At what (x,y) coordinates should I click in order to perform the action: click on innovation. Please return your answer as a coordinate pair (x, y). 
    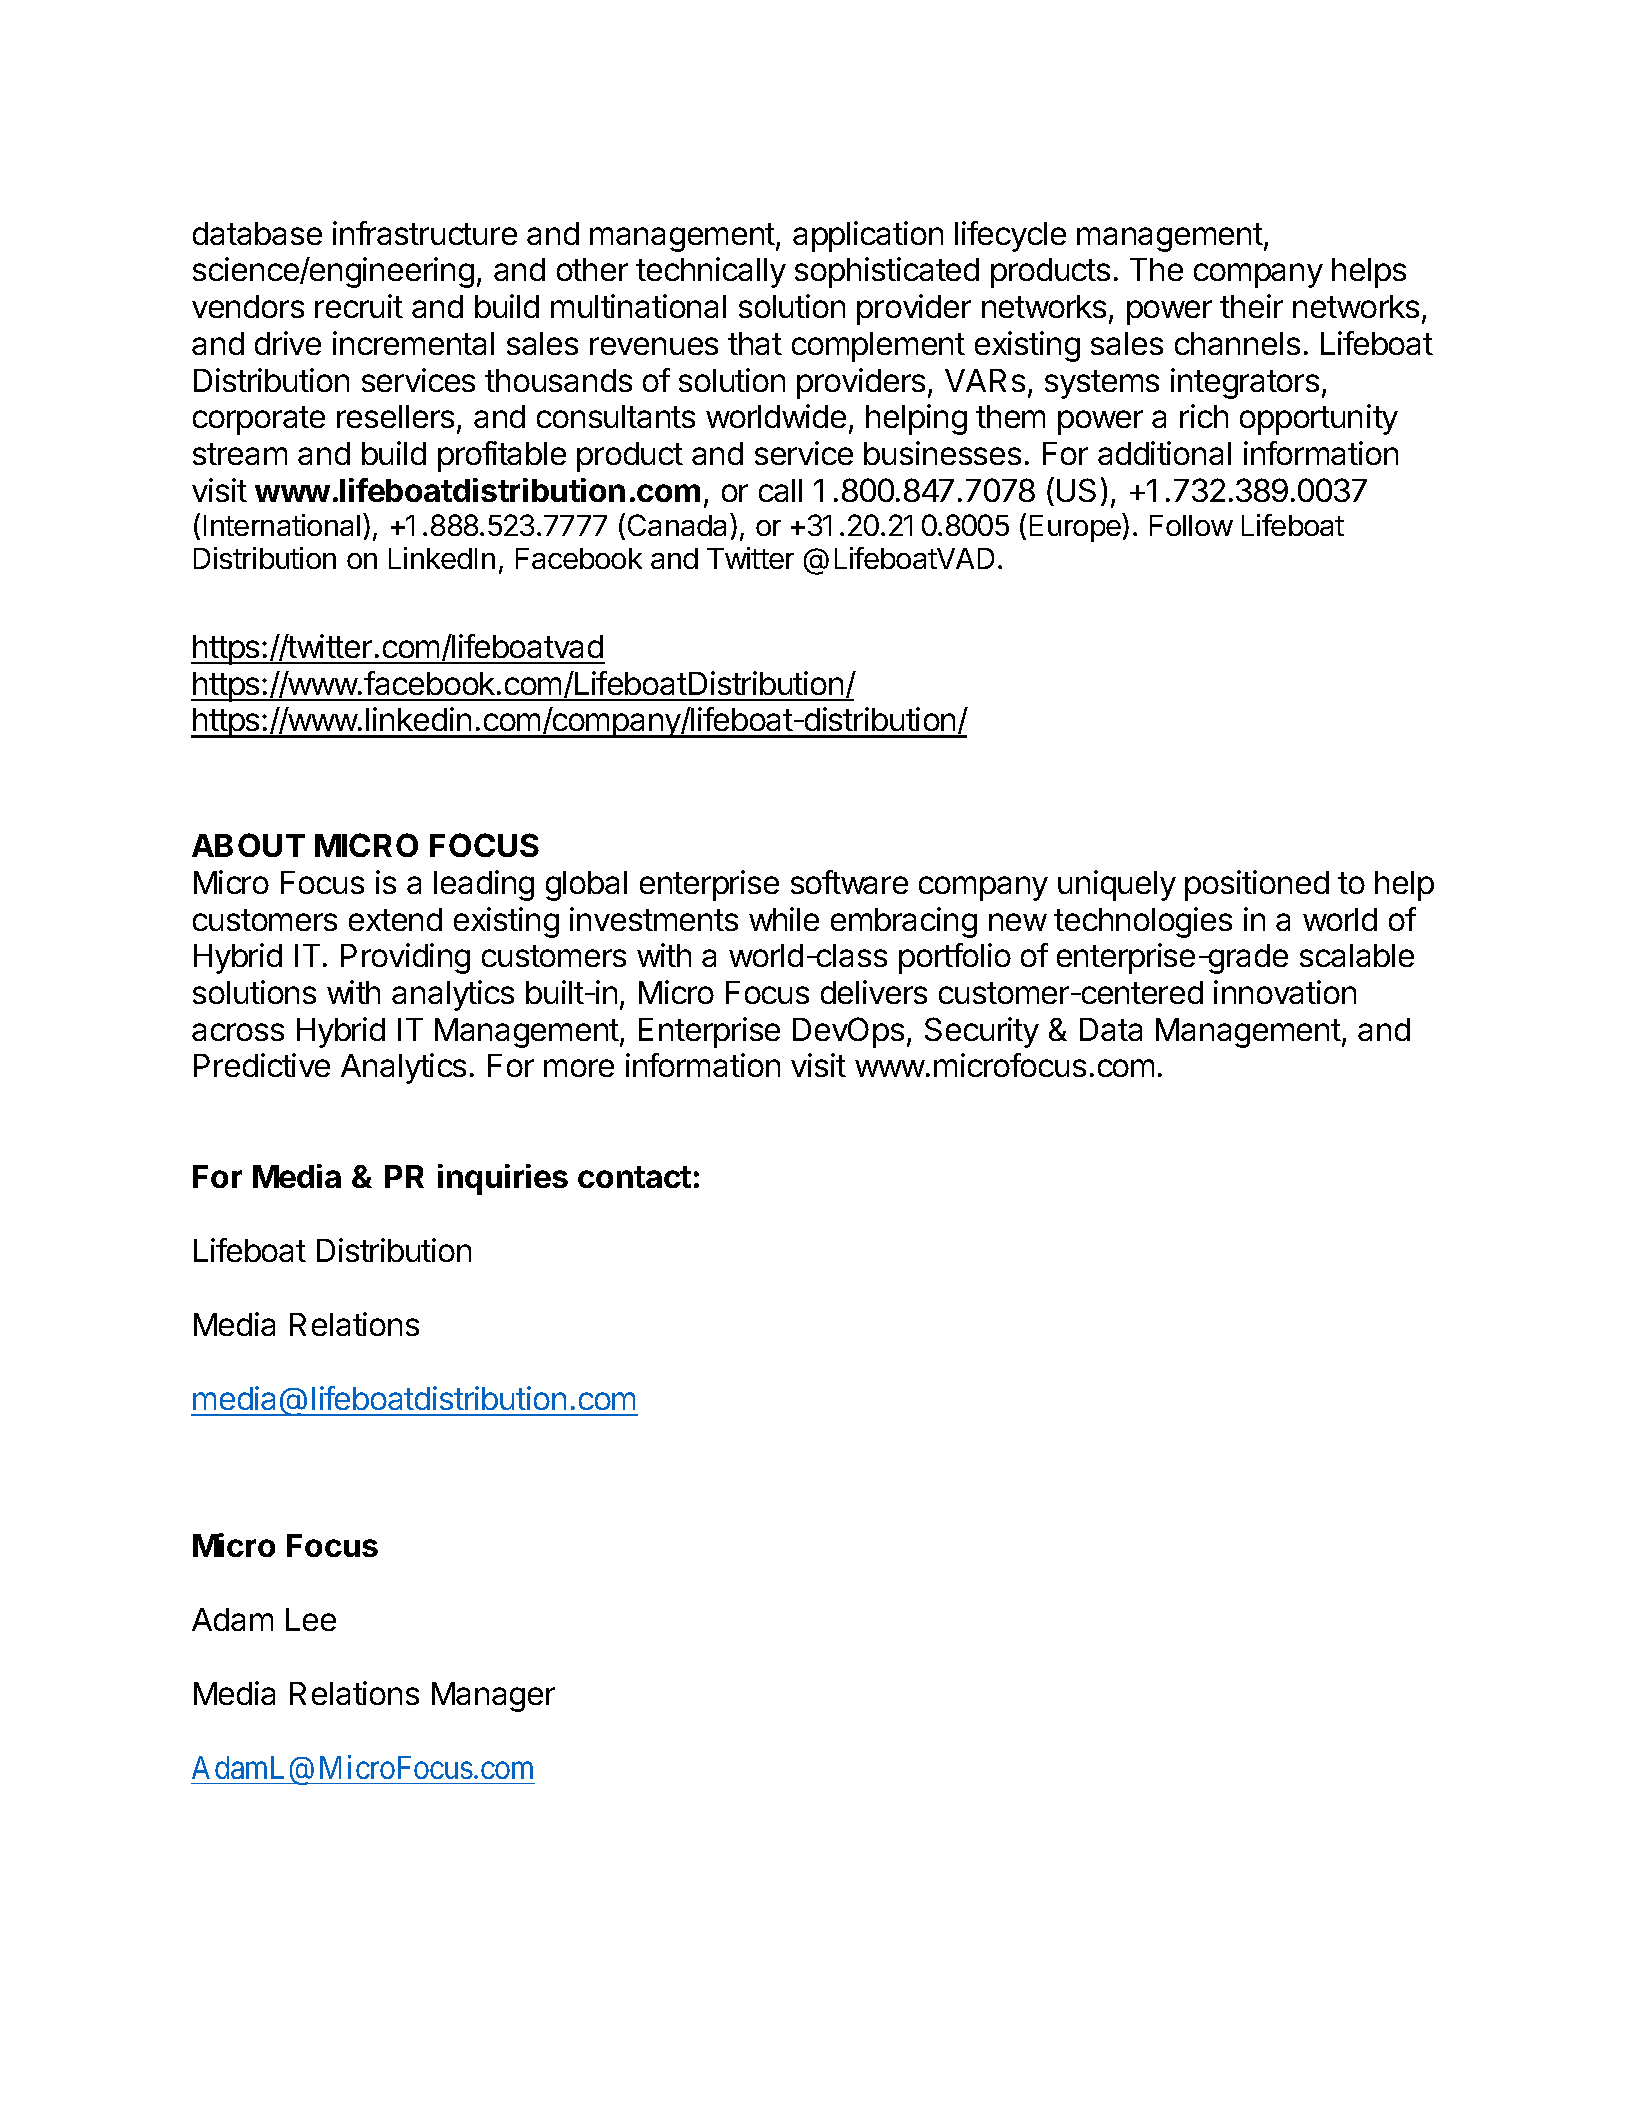
    Looking at the image, I should click on (1285, 992).
